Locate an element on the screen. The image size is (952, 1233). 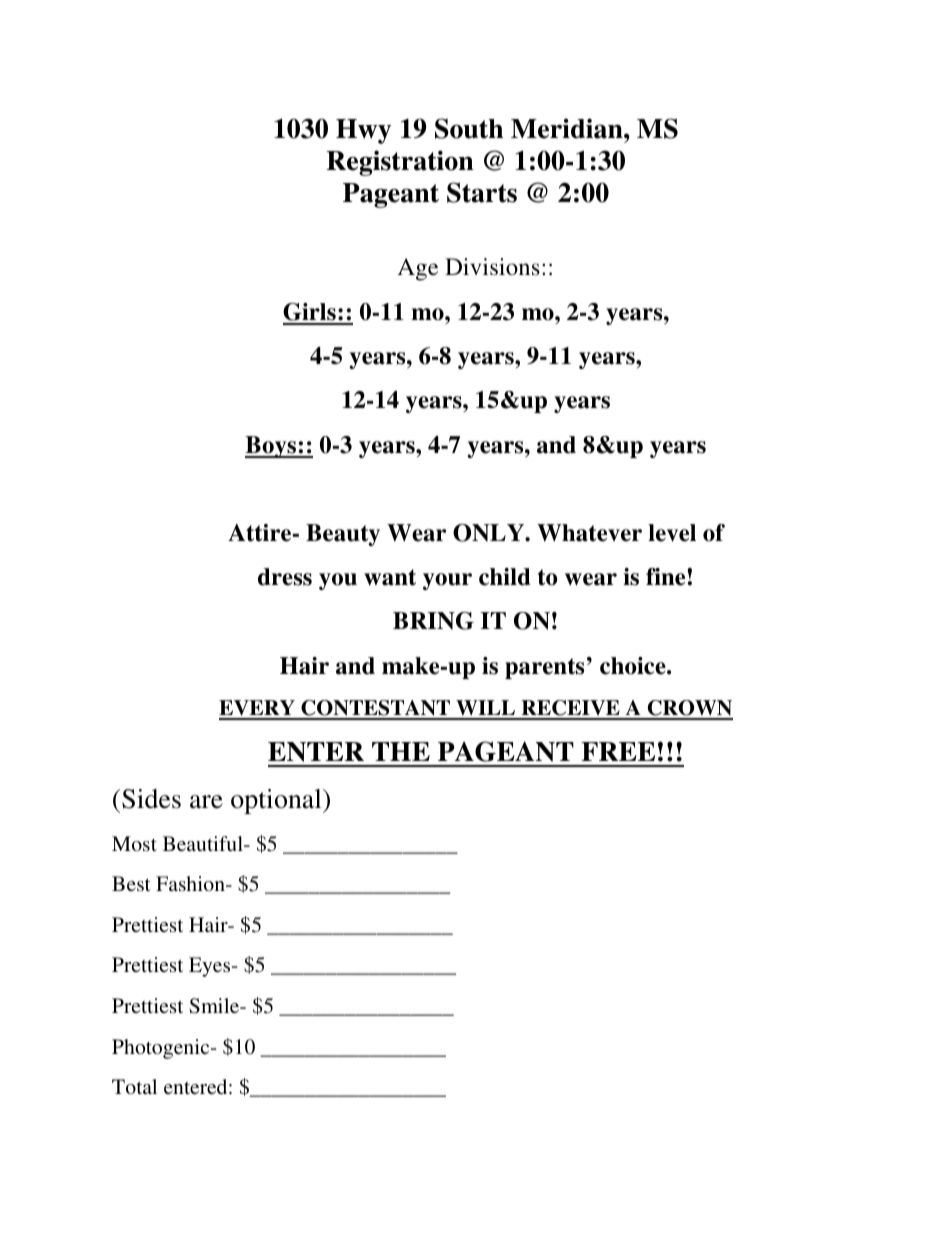
Hwy is located at coordinates (363, 131).
